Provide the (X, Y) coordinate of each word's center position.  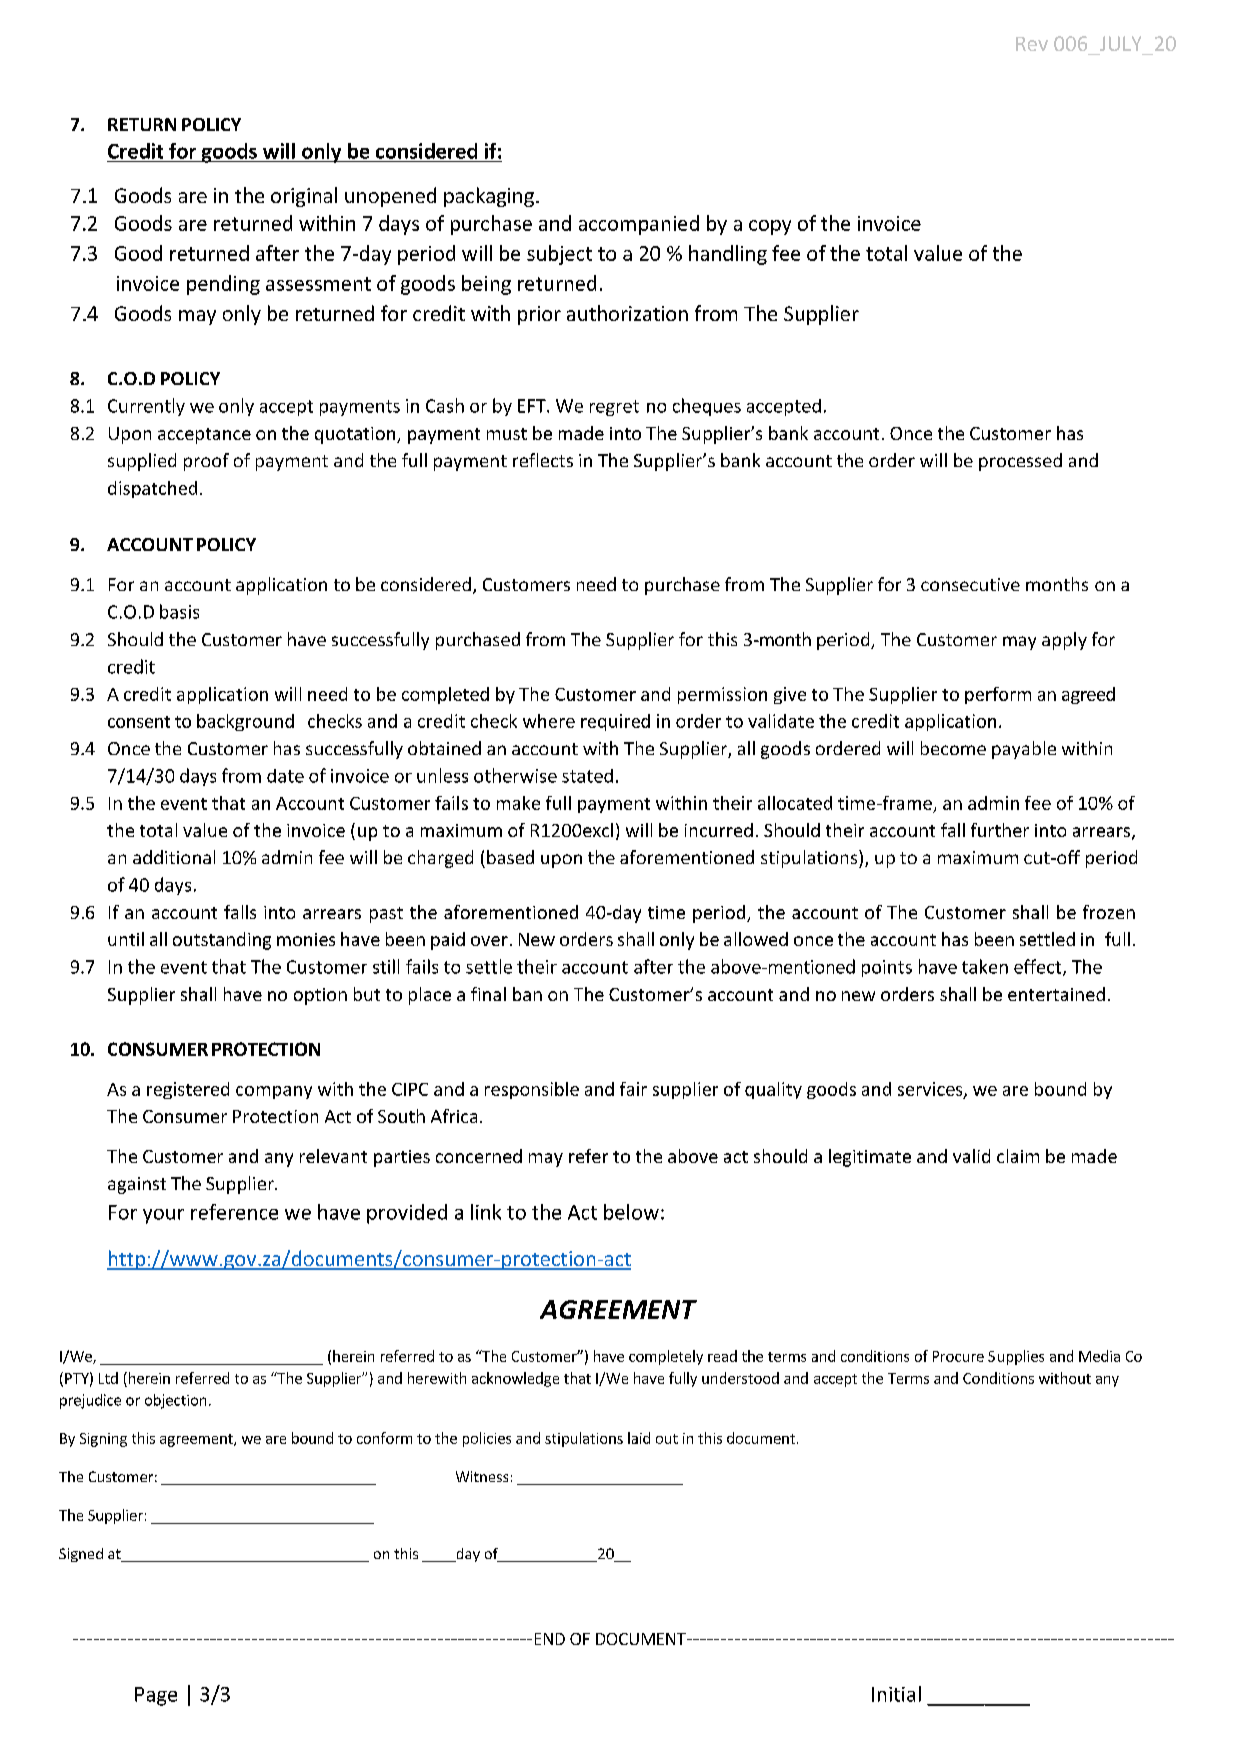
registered (188, 1090)
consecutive (970, 584)
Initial (896, 1694)
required (615, 722)
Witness (482, 1476)
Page (156, 1696)
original (304, 197)
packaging (489, 197)
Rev (1032, 44)
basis (179, 611)
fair (633, 1089)
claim (1018, 1156)
